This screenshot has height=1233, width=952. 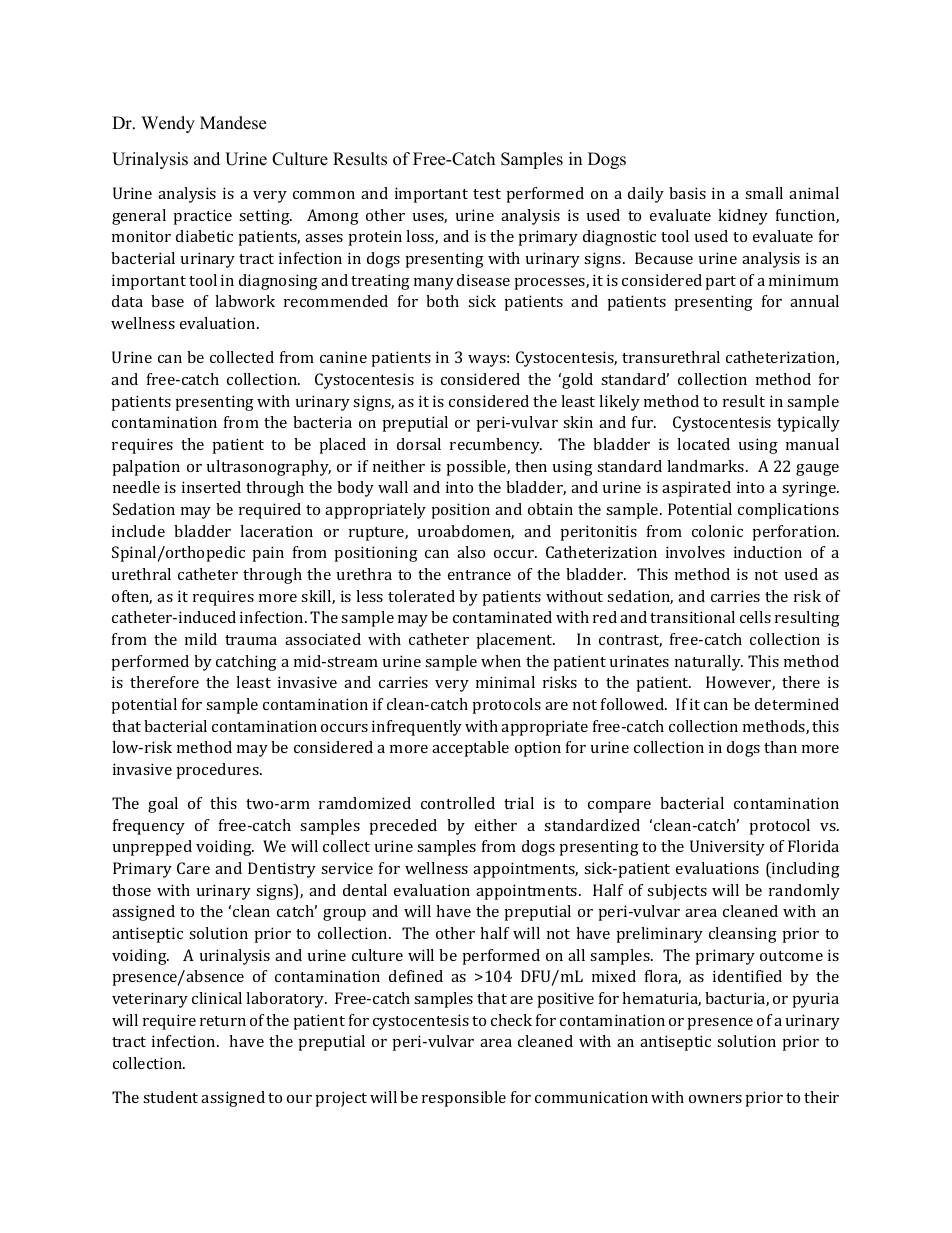 I want to click on test, so click(x=487, y=194).
